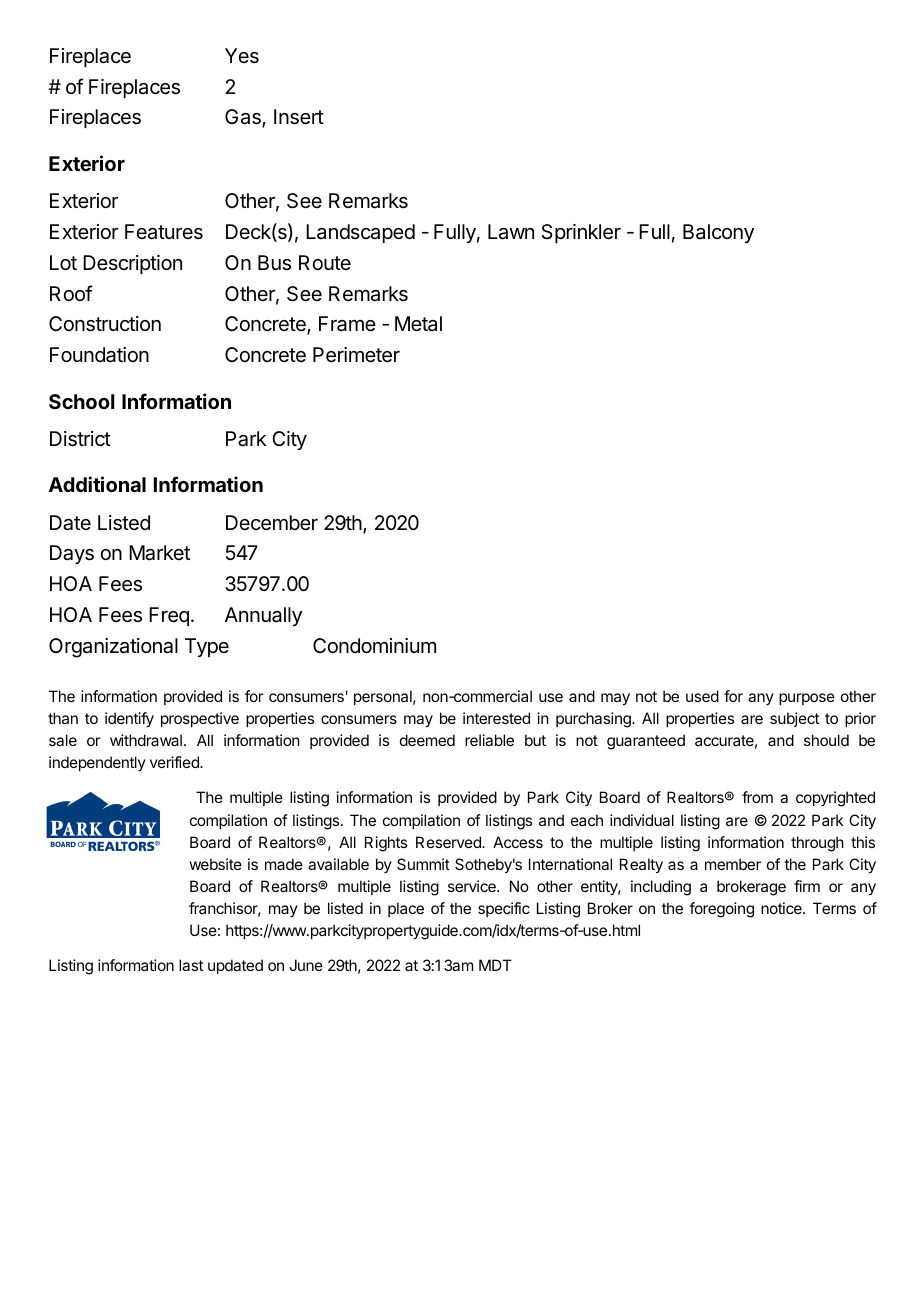  What do you see at coordinates (242, 56) in the screenshot?
I see `Yes` at bounding box center [242, 56].
